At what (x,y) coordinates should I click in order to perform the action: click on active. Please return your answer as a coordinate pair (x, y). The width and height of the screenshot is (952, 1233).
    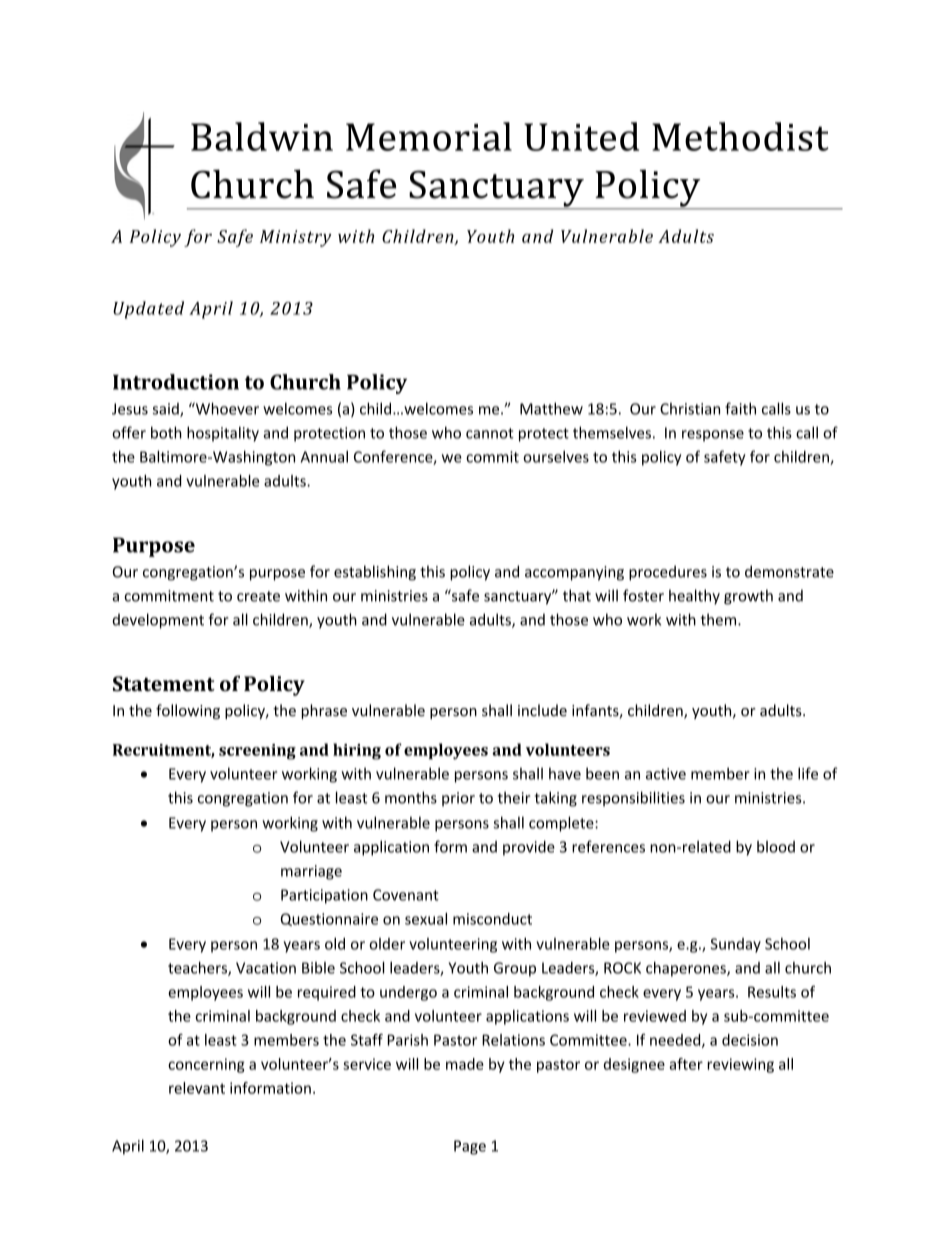
    Looking at the image, I should click on (666, 774).
